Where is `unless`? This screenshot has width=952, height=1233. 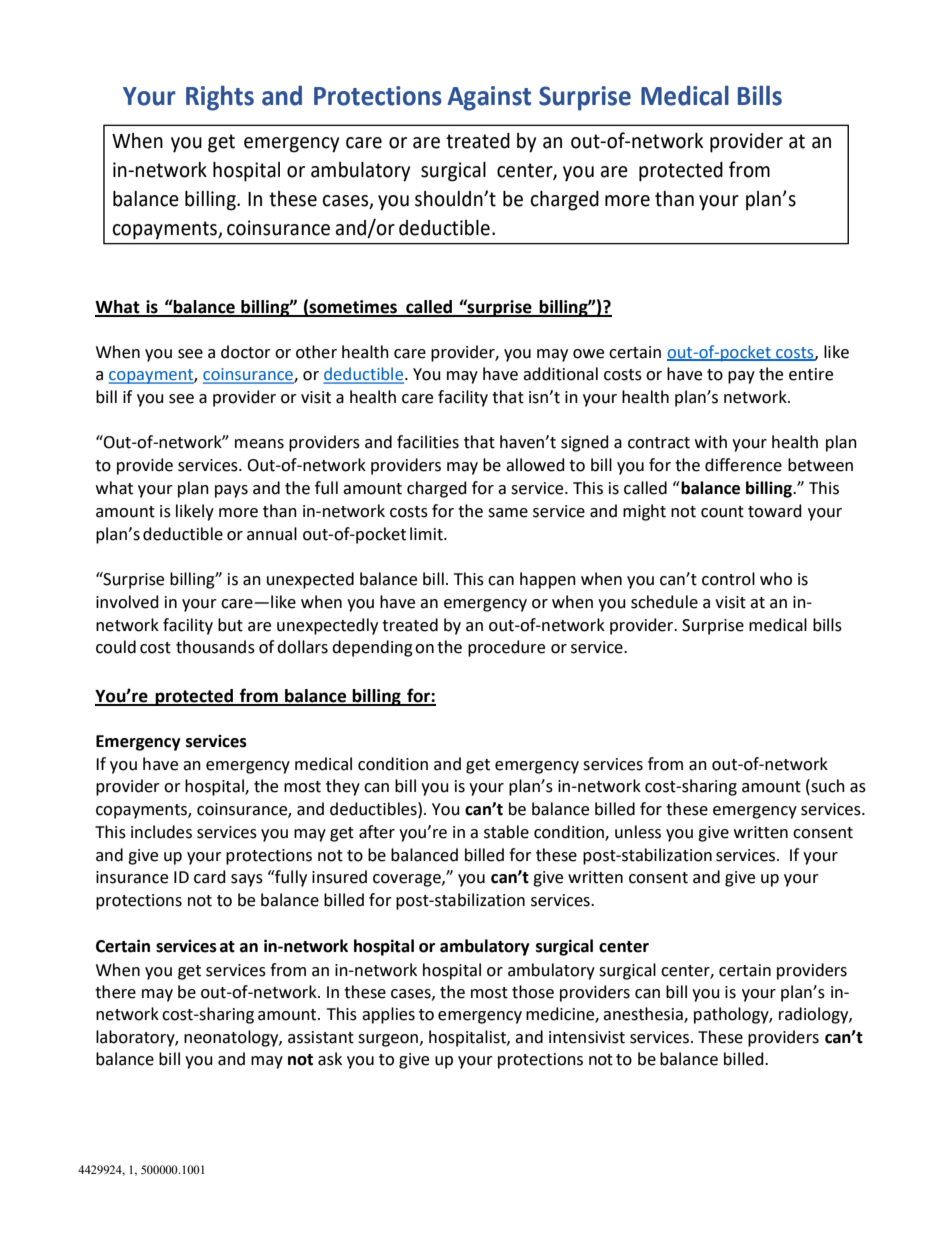
unless is located at coordinates (638, 832).
